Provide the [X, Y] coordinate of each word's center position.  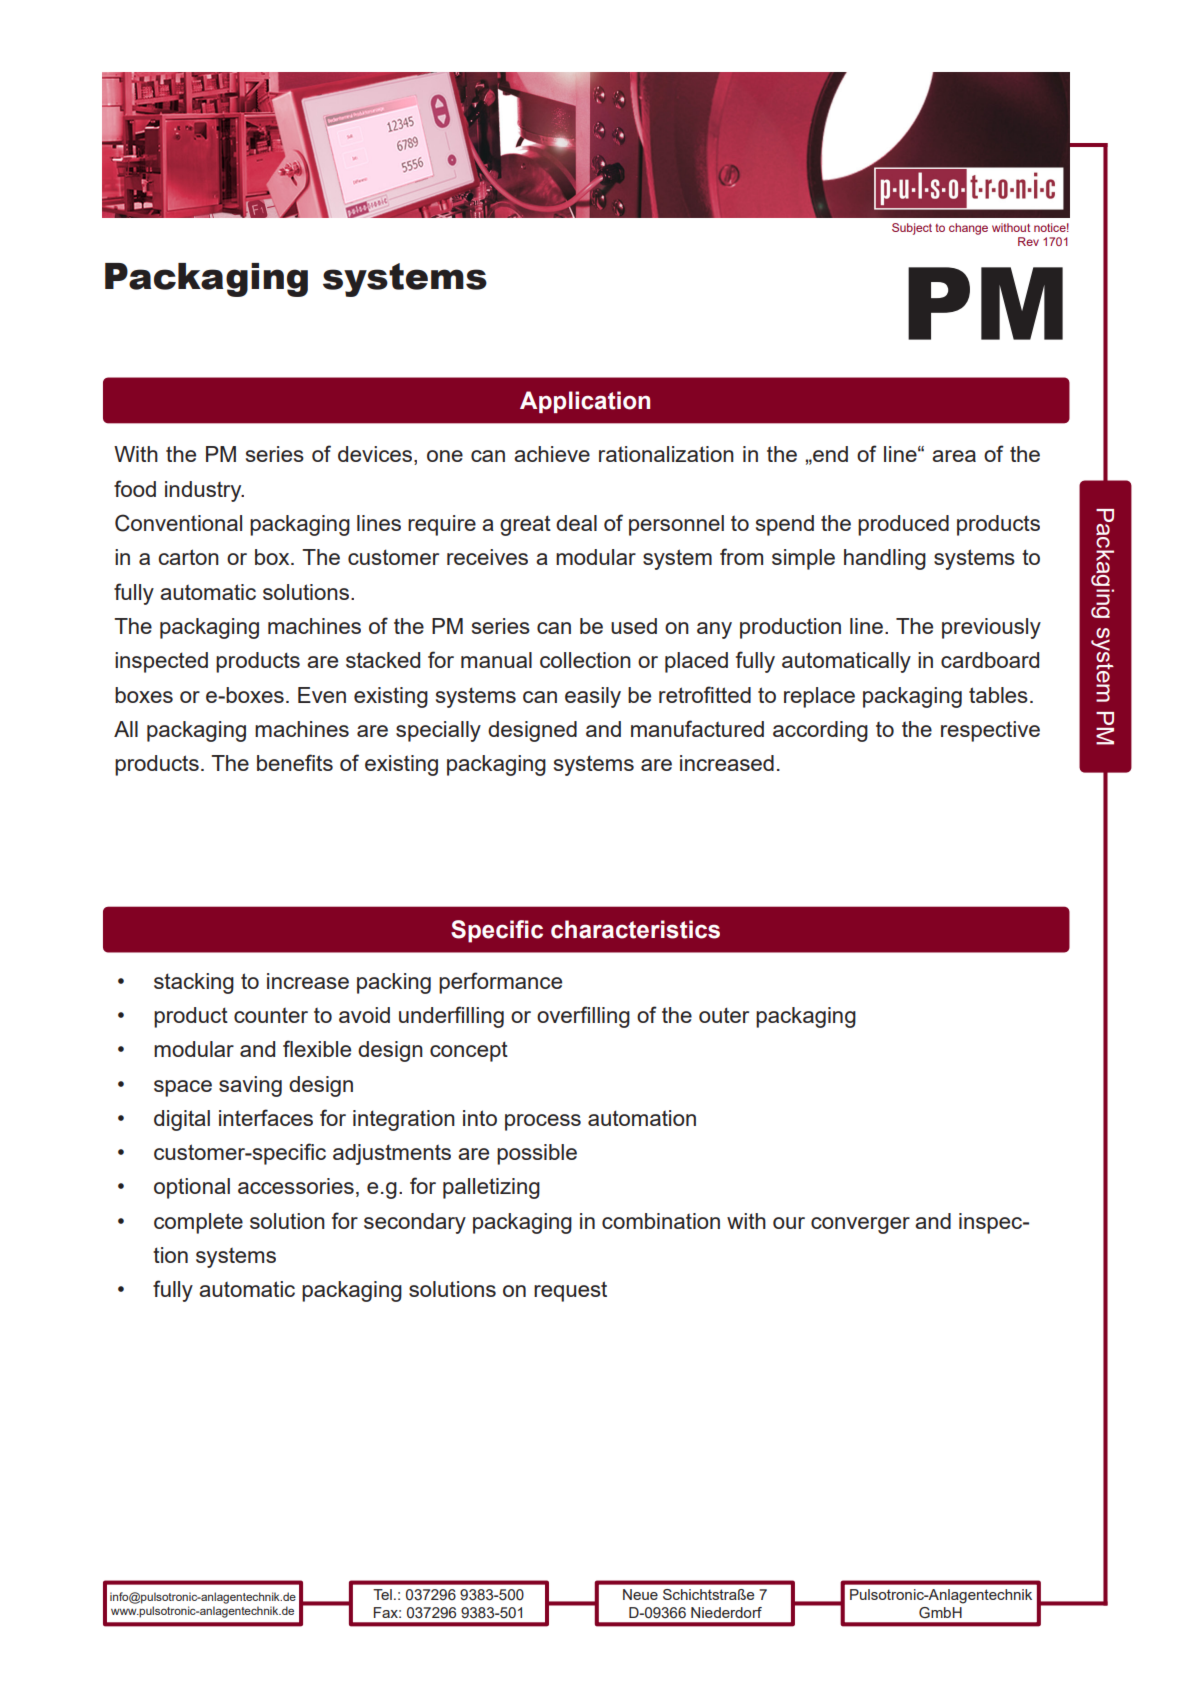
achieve [552, 454]
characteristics [635, 929]
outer [724, 1015]
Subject [912, 229]
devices [375, 454]
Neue [640, 1594]
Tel [382, 1594]
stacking [194, 983]
